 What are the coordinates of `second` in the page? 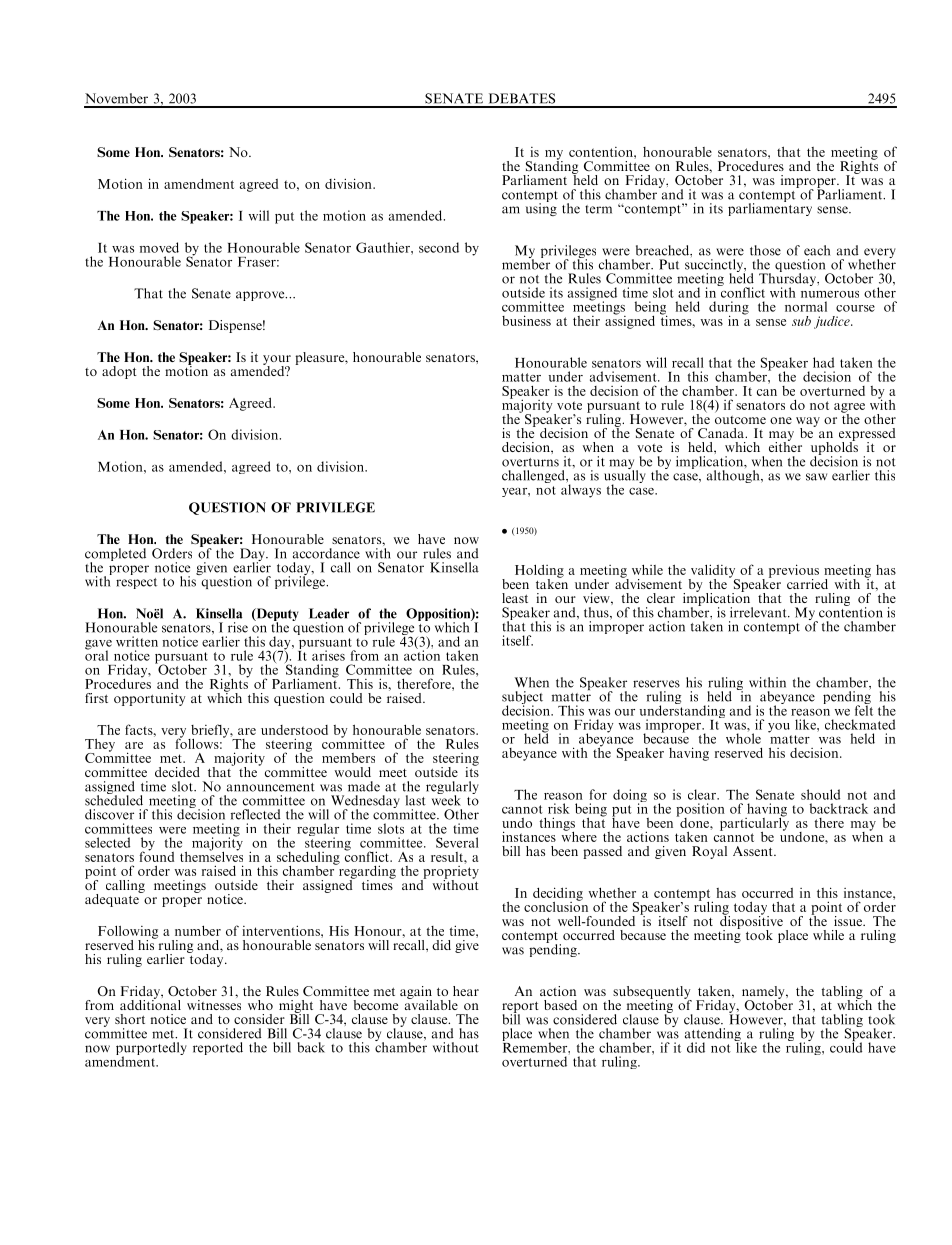 It's located at (439, 247).
